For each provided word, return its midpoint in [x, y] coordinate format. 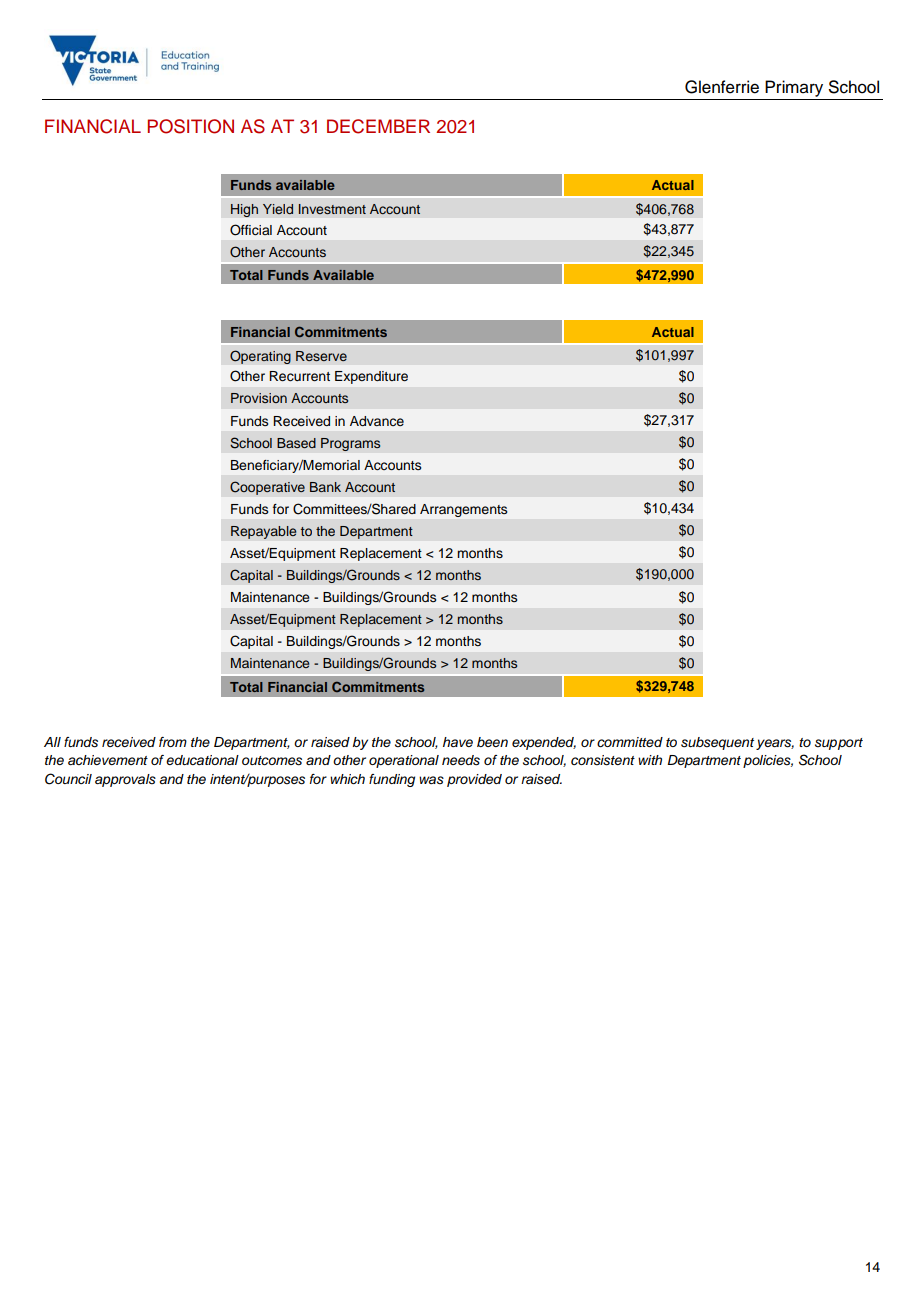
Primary [794, 88]
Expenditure [371, 377]
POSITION [191, 126]
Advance [377, 421]
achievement [108, 760]
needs [461, 760]
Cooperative [267, 488]
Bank [325, 487]
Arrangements [463, 510]
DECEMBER [378, 126]
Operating [260, 357]
